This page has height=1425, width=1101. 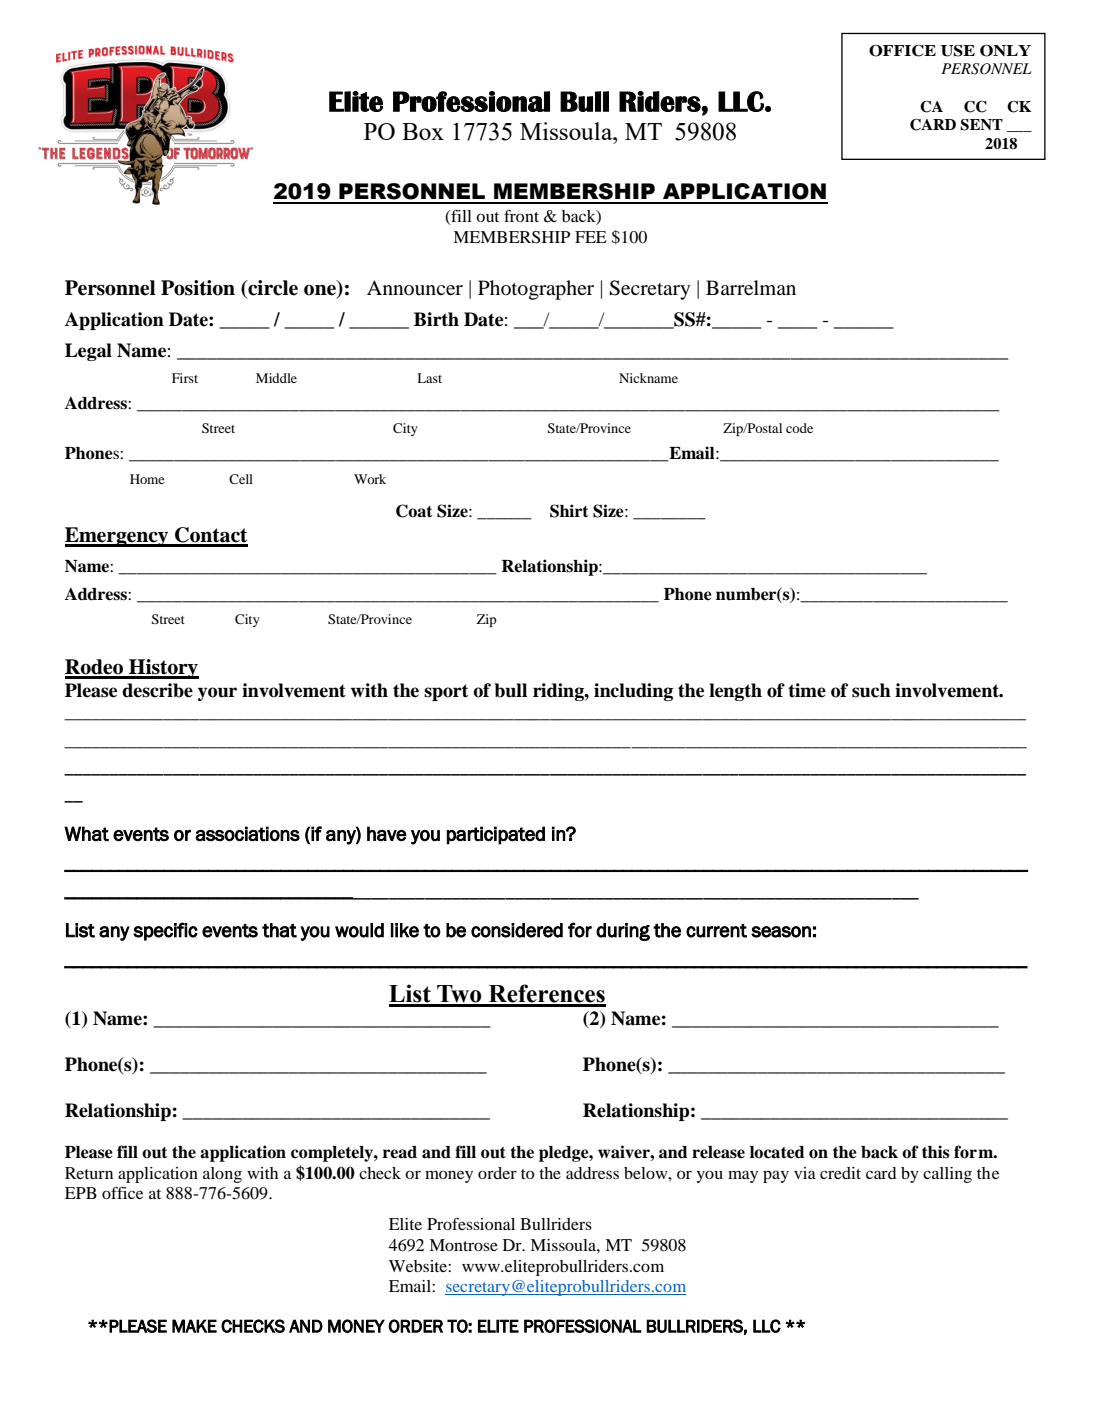 I want to click on Cell, so click(x=241, y=479).
